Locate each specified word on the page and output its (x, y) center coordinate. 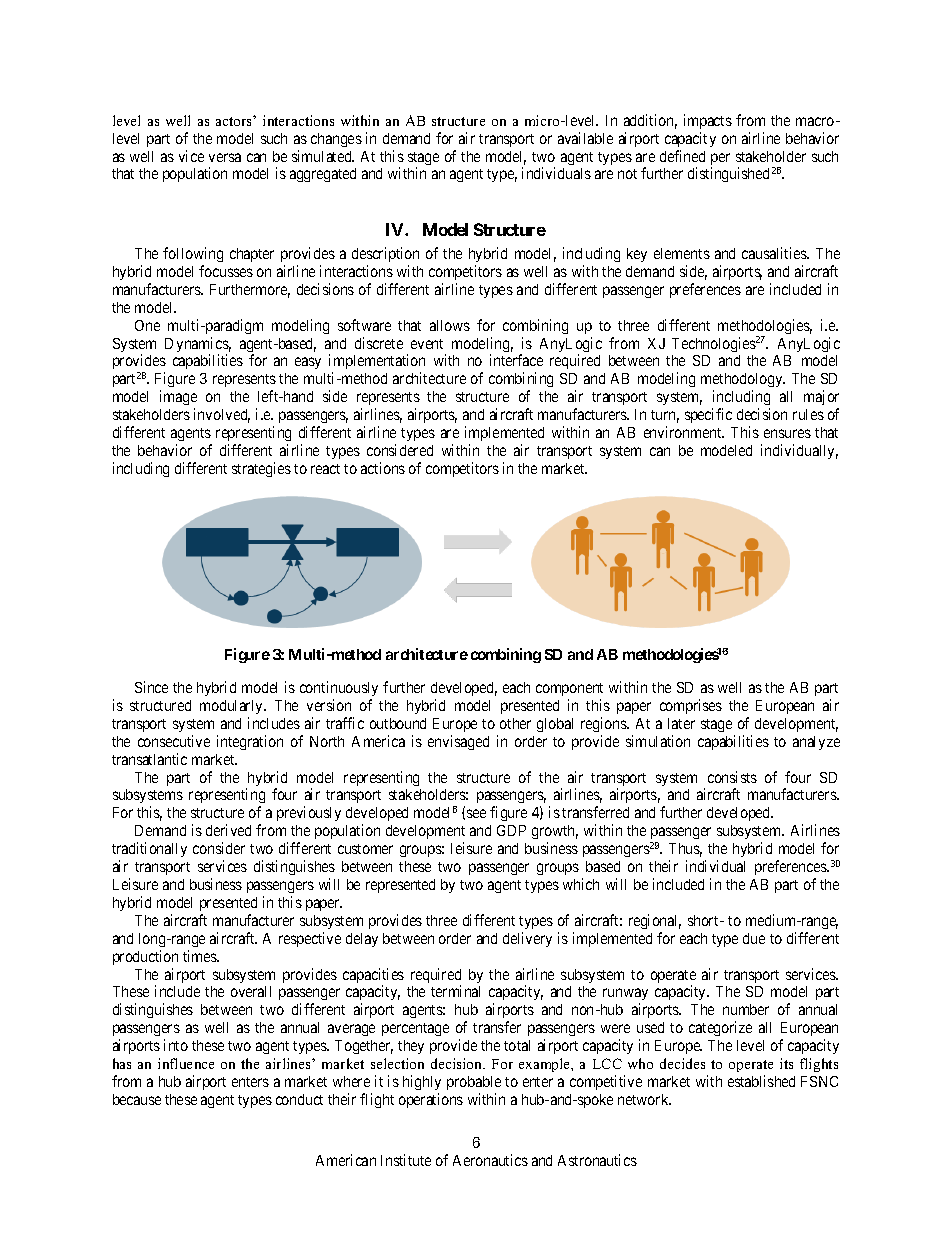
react (325, 469)
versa (225, 157)
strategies (261, 469)
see (476, 813)
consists (732, 777)
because (137, 1099)
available (585, 138)
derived (228, 830)
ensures (787, 433)
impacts (708, 121)
